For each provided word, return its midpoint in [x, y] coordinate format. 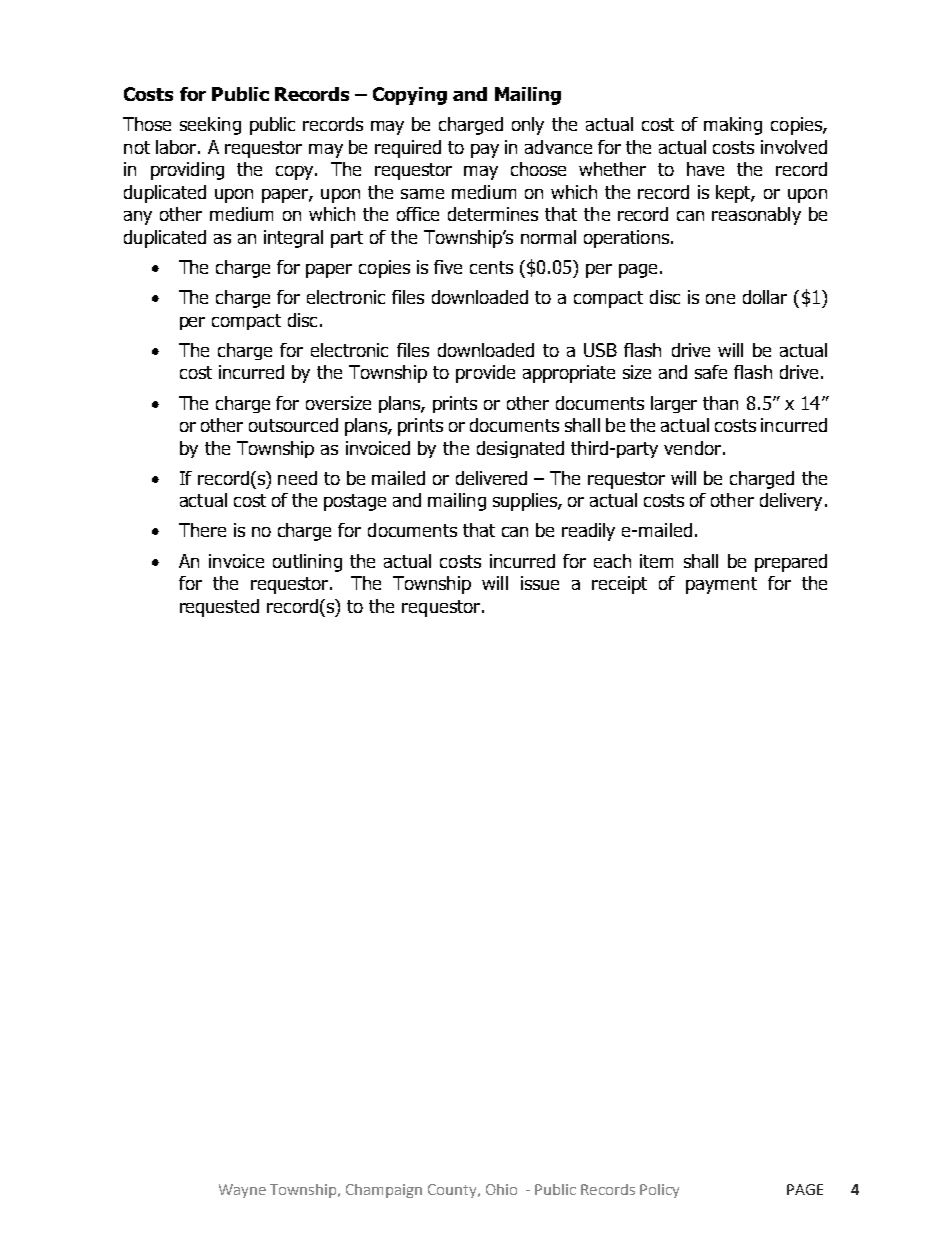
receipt [619, 585]
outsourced [293, 425]
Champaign [384, 1191]
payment [721, 585]
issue [540, 583]
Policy [659, 1191]
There [202, 530]
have [705, 169]
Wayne [242, 1191]
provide [485, 374]
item [656, 561]
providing [187, 171]
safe [711, 372]
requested [219, 608]
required [408, 149]
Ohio [501, 1189]
